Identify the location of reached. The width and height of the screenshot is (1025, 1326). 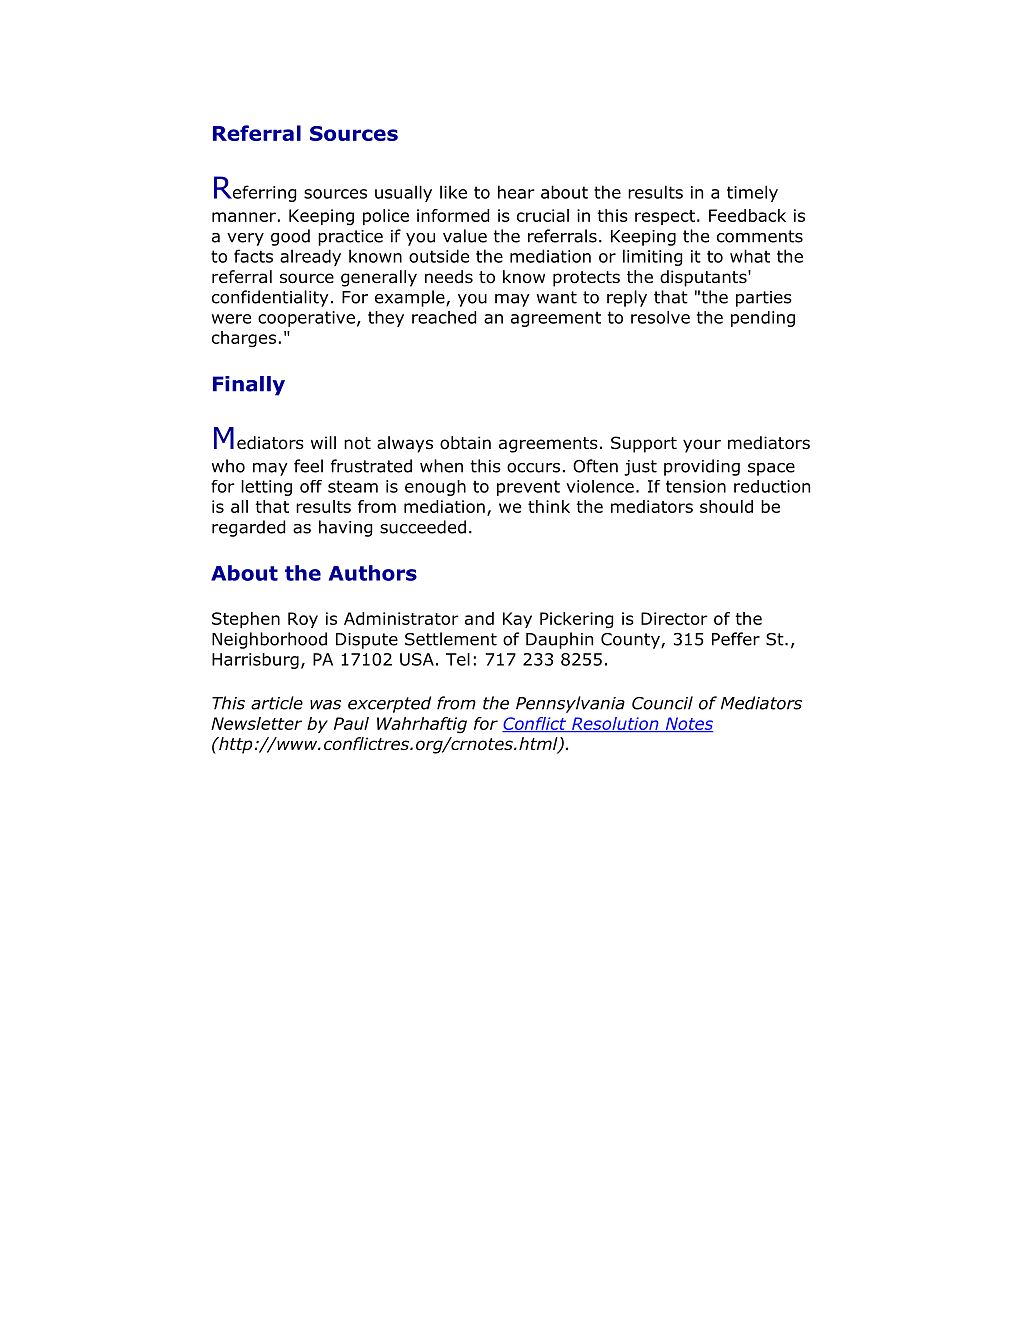
(444, 317).
